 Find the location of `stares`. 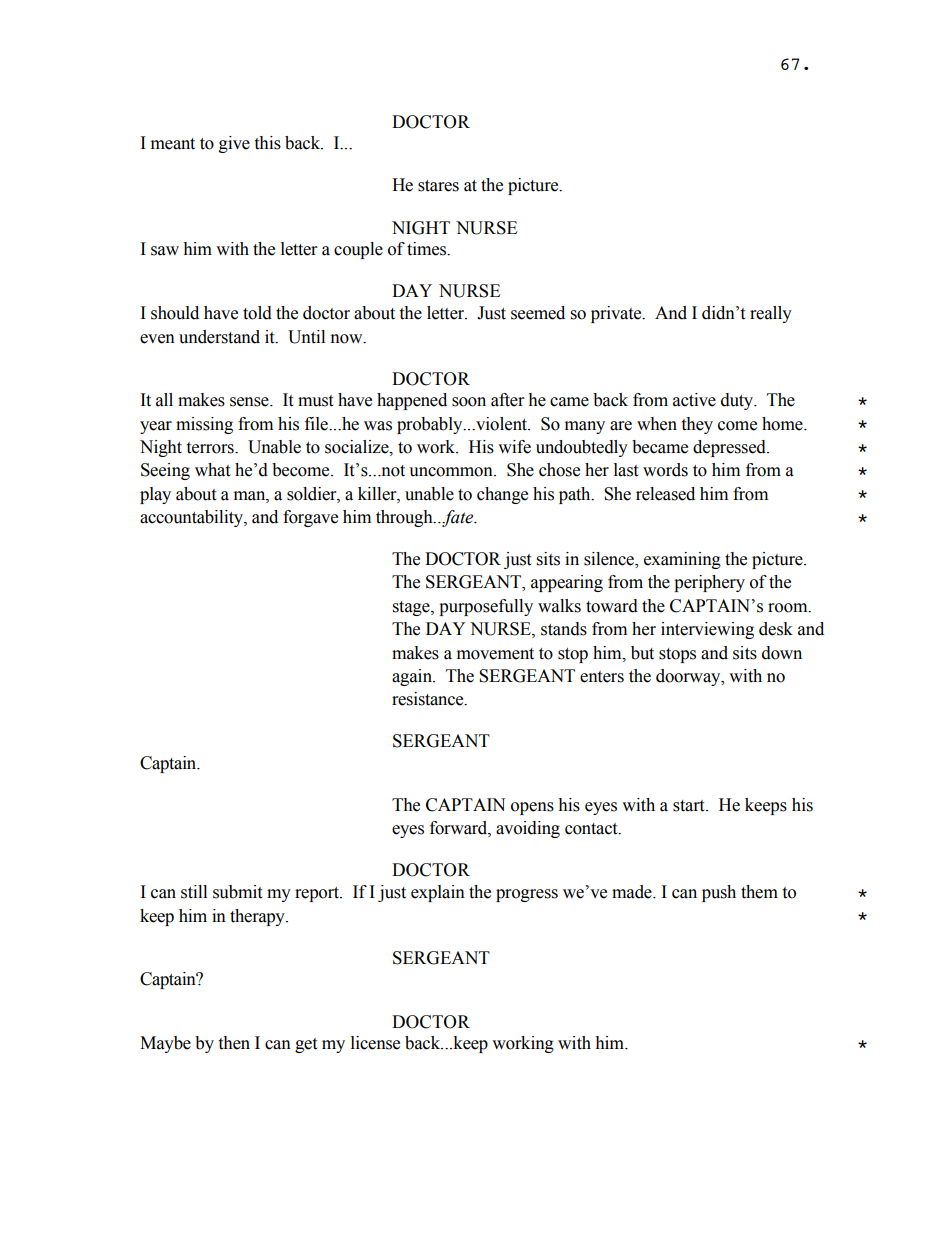

stares is located at coordinates (438, 186).
